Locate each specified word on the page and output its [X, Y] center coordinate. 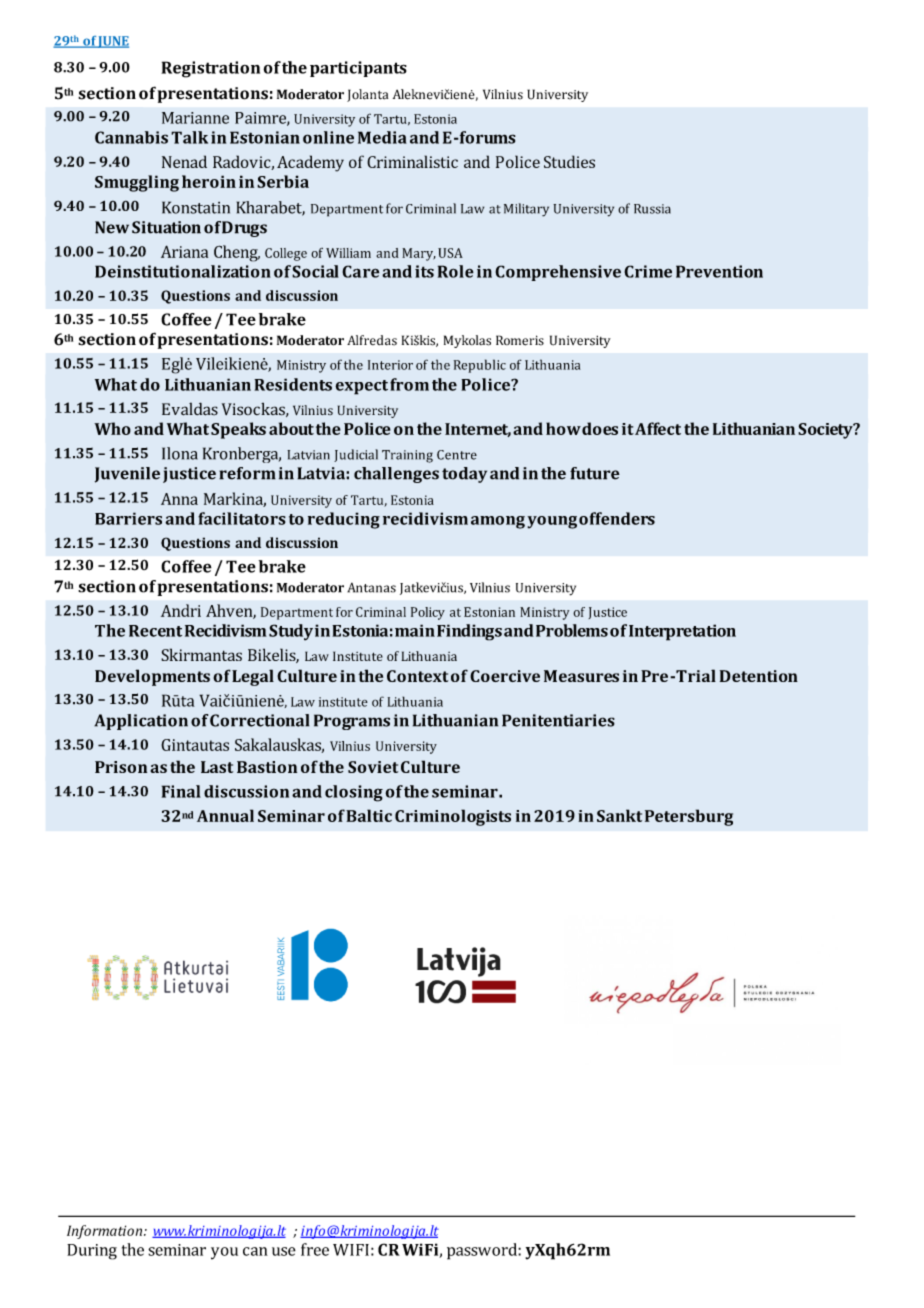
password [483, 1251]
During [92, 1252]
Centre [457, 455]
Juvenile [127, 475]
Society [826, 431]
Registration [210, 69]
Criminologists [453, 817]
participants [358, 69]
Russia [652, 209]
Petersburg [689, 817]
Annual [225, 815]
